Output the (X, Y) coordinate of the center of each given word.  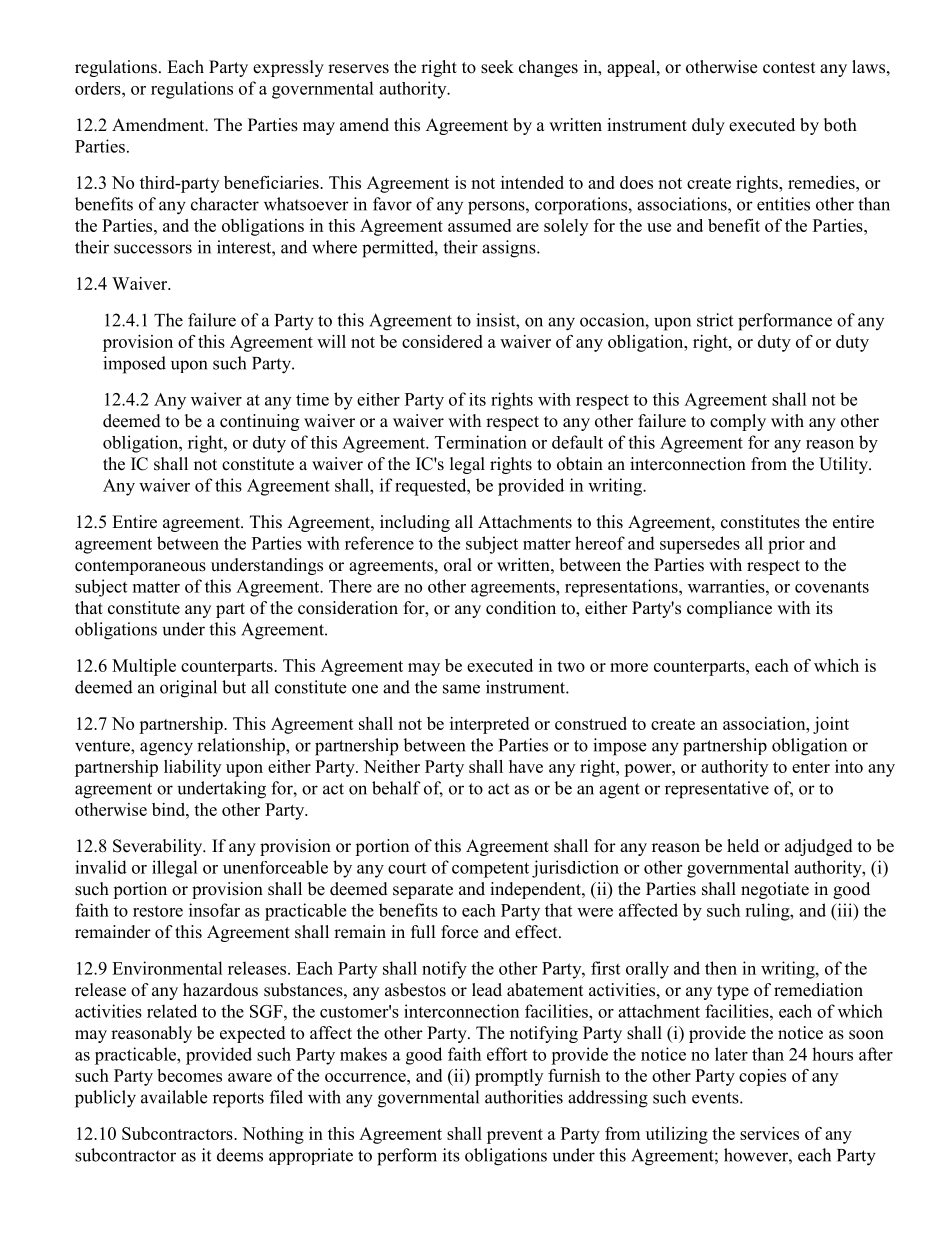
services (769, 1133)
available (174, 1097)
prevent (515, 1136)
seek (497, 67)
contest (789, 68)
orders (99, 88)
